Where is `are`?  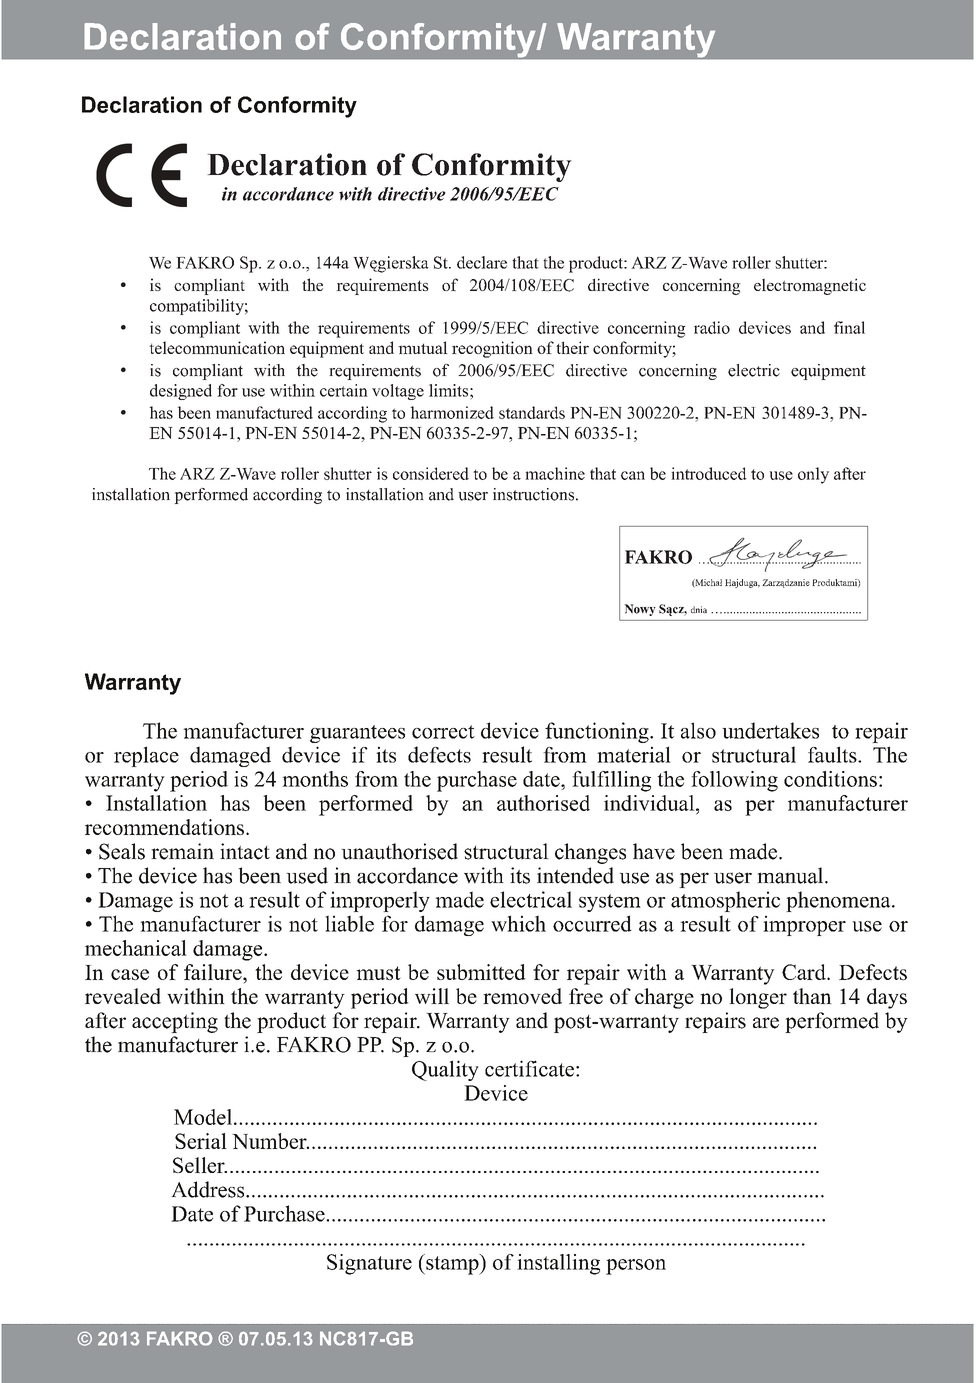
are is located at coordinates (766, 1023).
